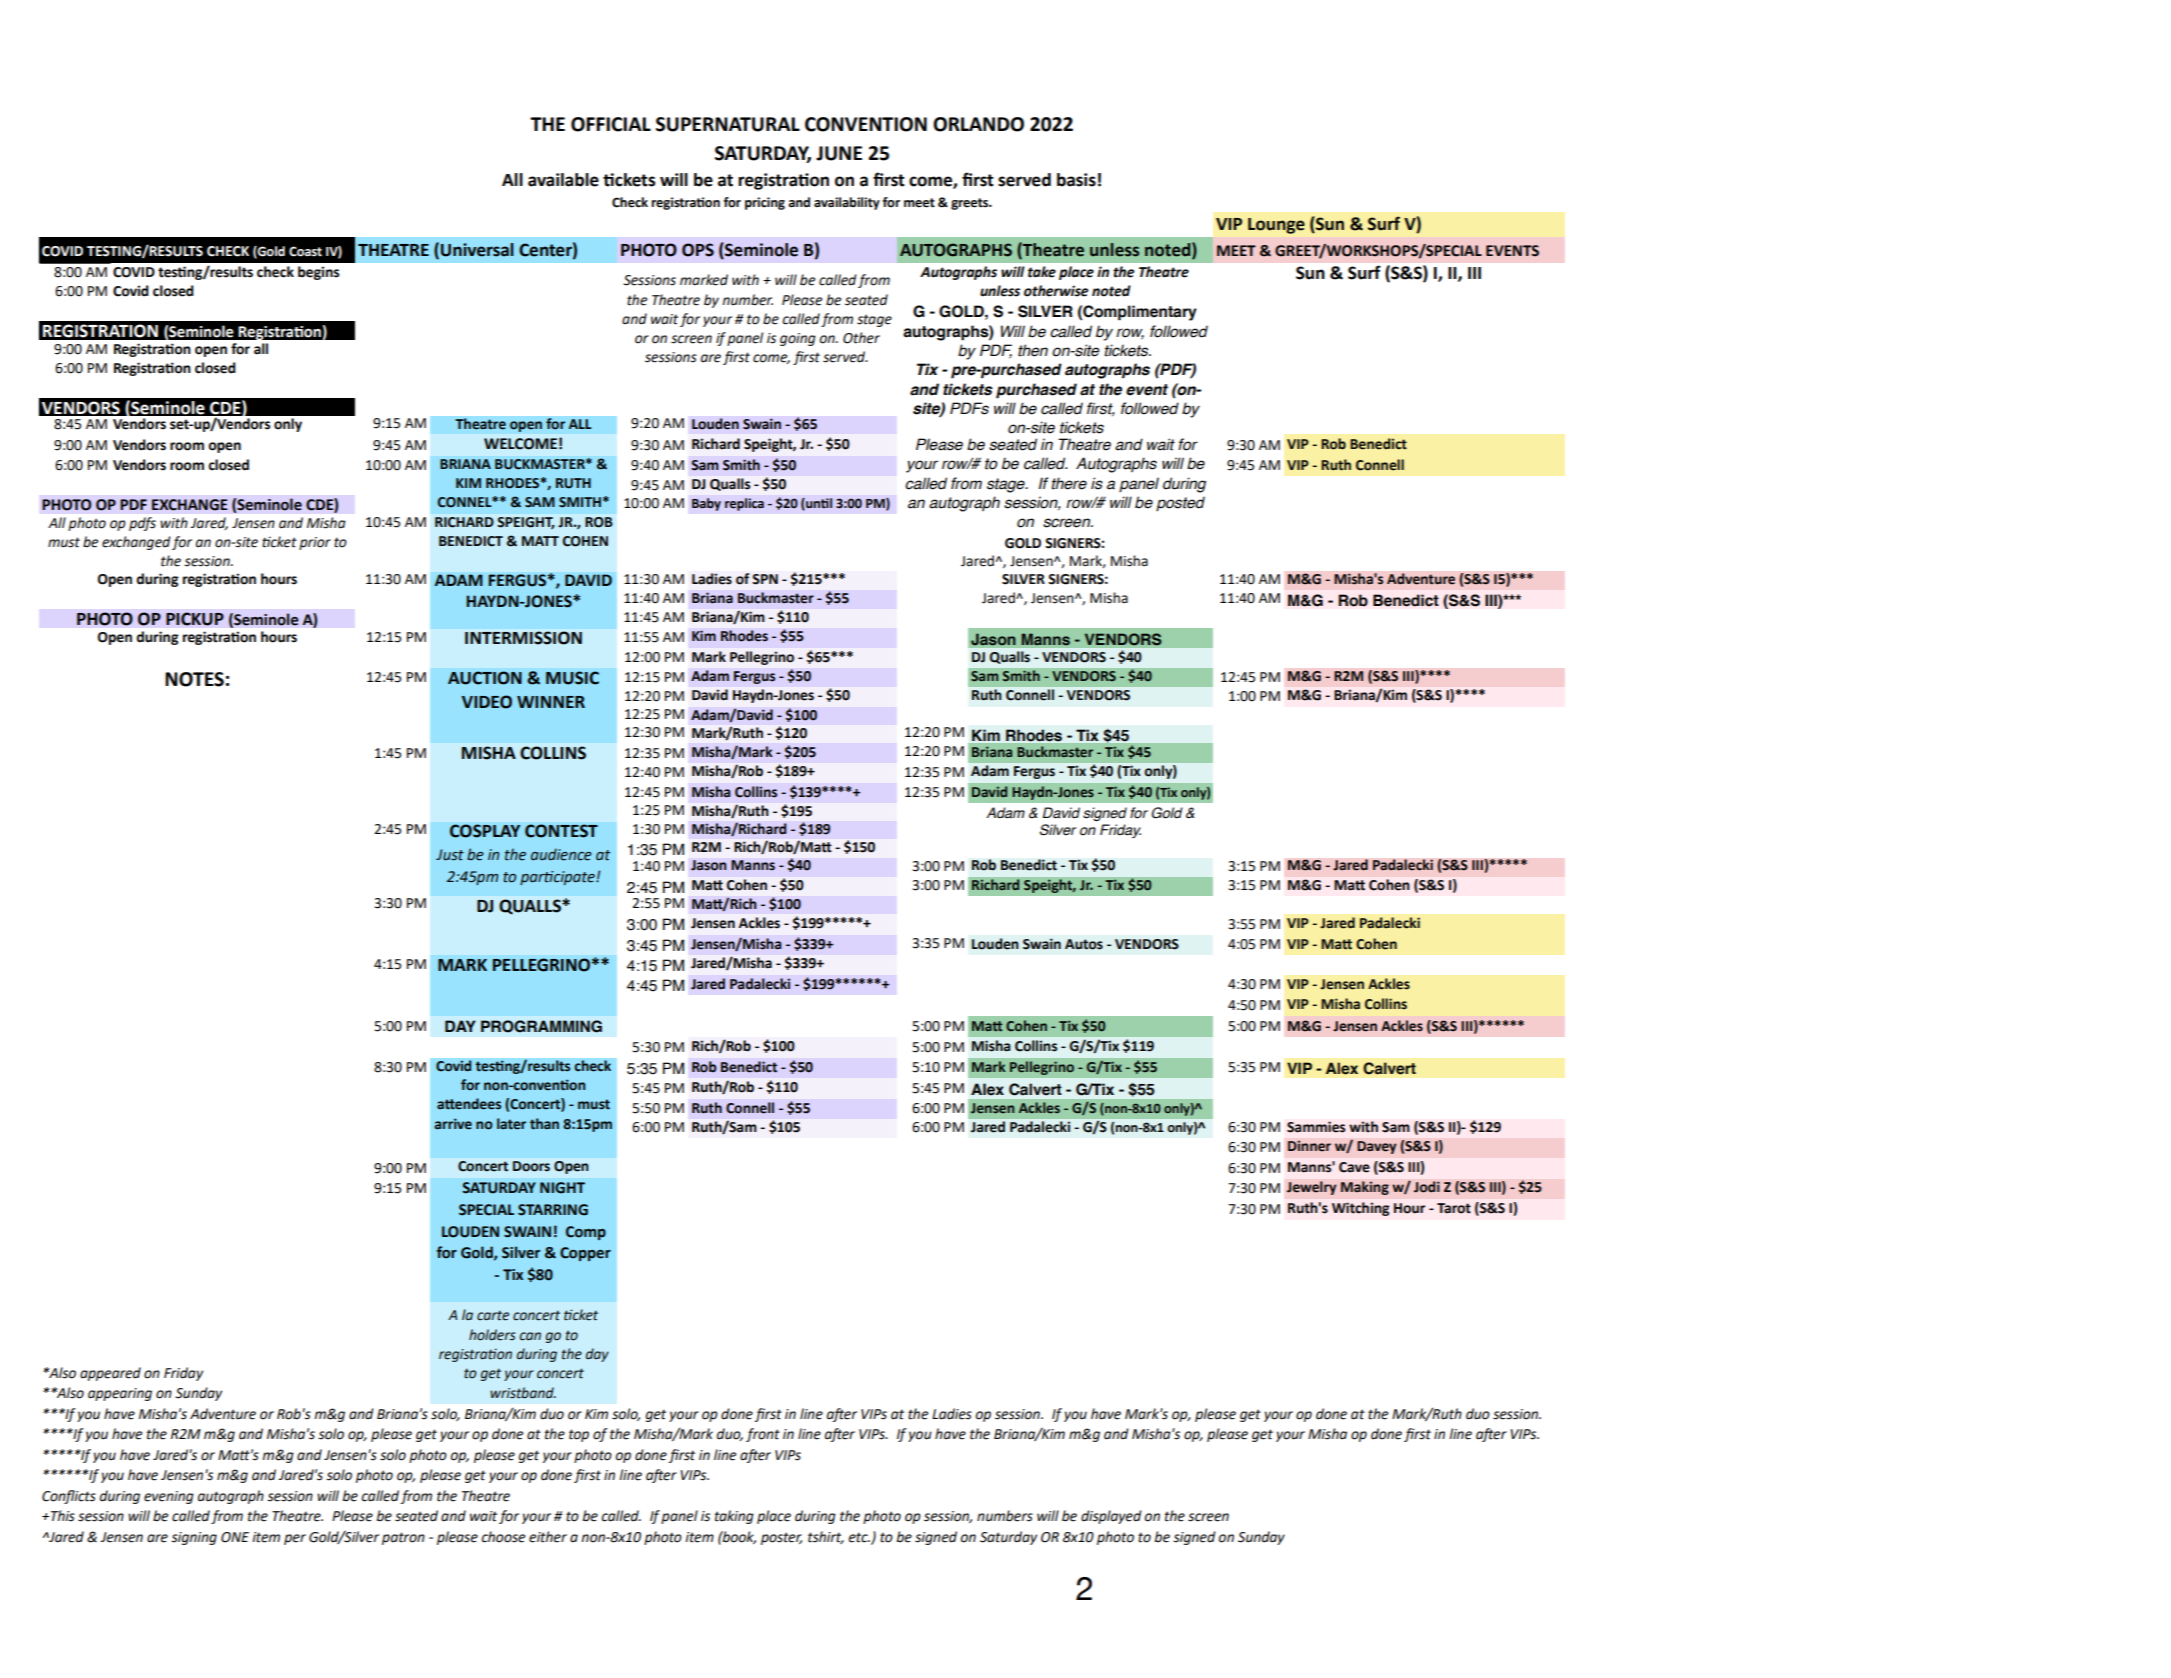  What do you see at coordinates (734, 1517) in the page?
I see `taking` at bounding box center [734, 1517].
